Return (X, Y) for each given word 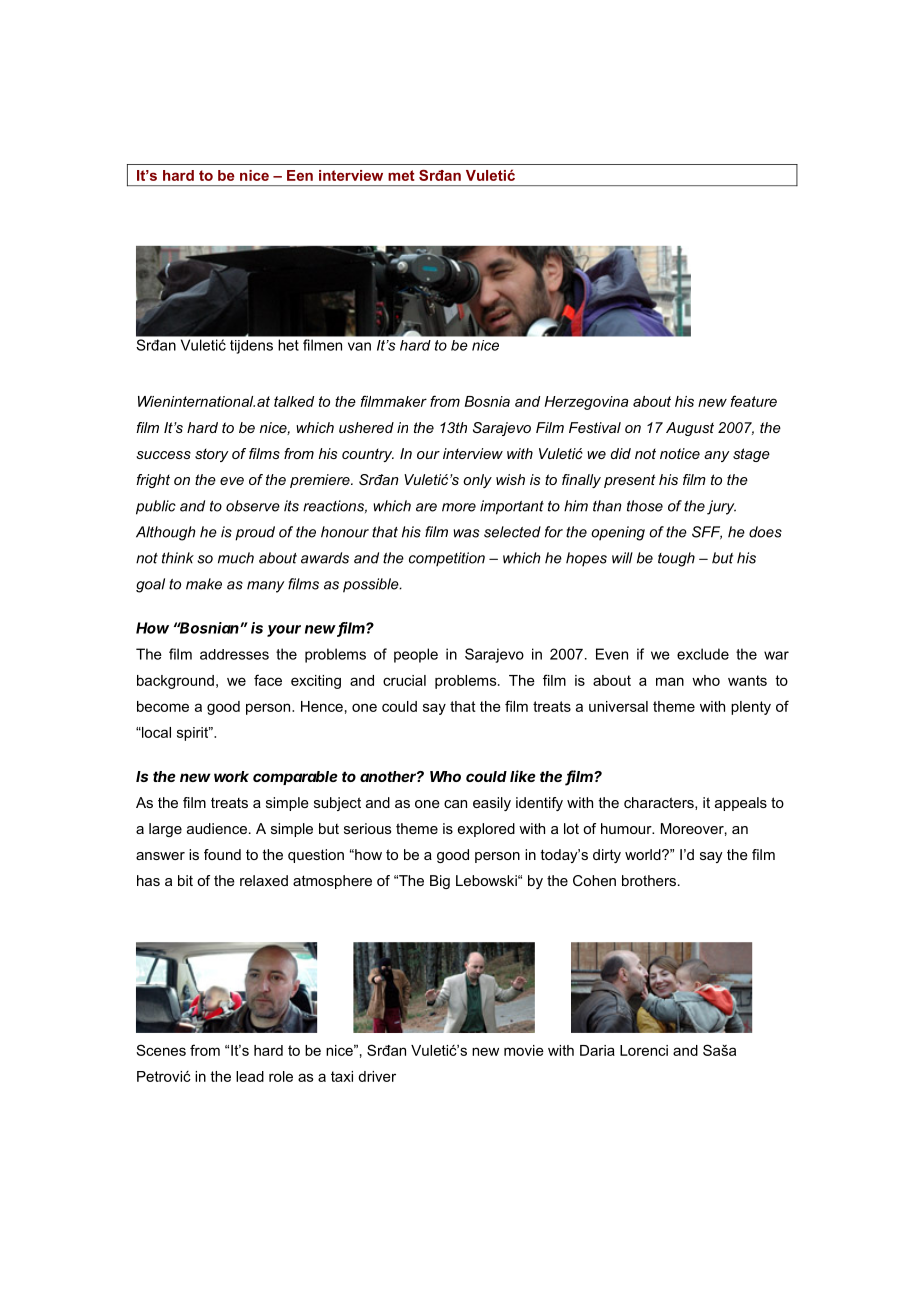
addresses (234, 654)
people (416, 655)
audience (217, 828)
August (690, 429)
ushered (366, 427)
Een (300, 175)
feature (754, 401)
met (401, 175)
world (644, 854)
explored (486, 830)
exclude (703, 654)
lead (250, 1076)
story (212, 455)
